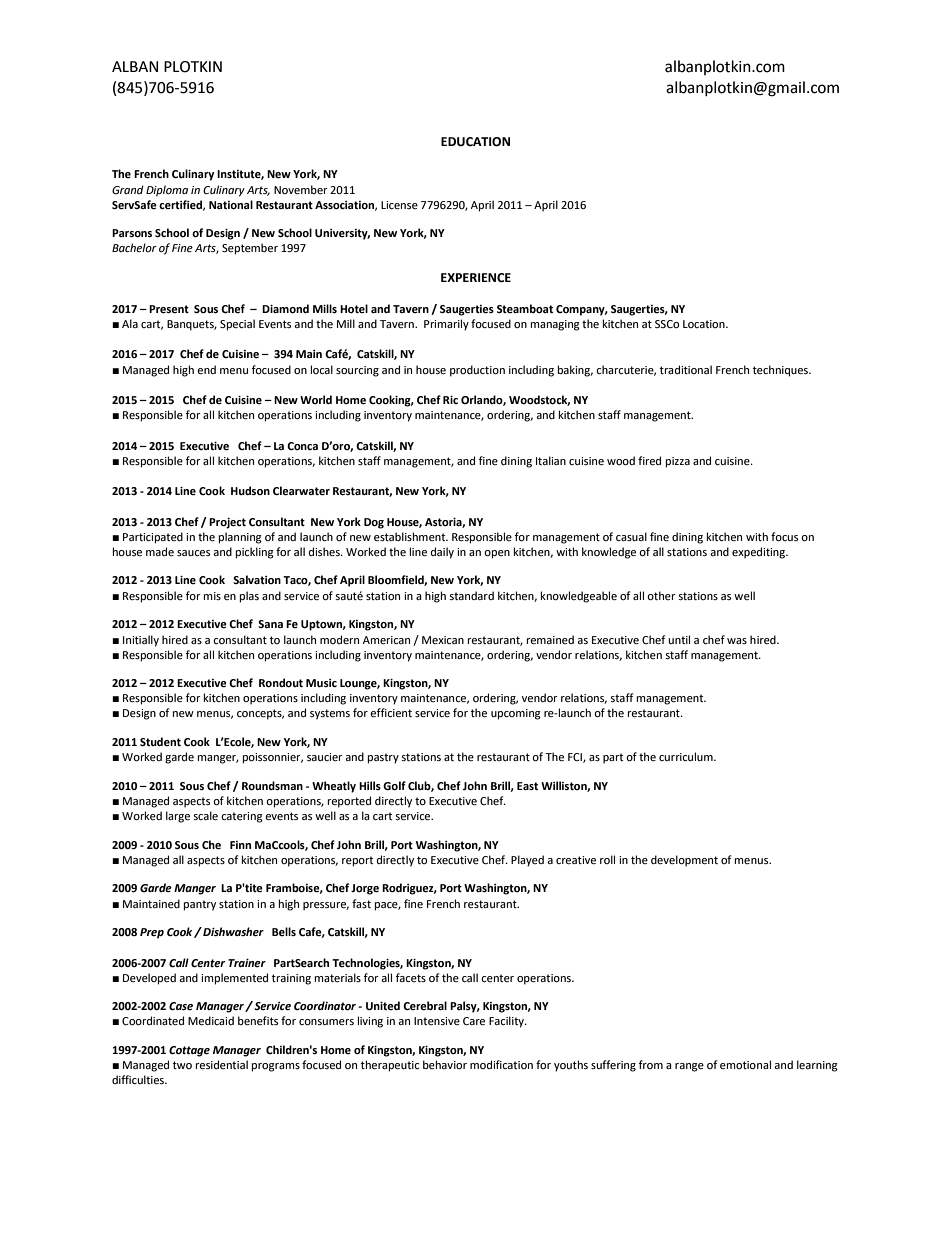 This document has width=952, height=1233. What do you see at coordinates (679, 639) in the document?
I see `until` at bounding box center [679, 639].
